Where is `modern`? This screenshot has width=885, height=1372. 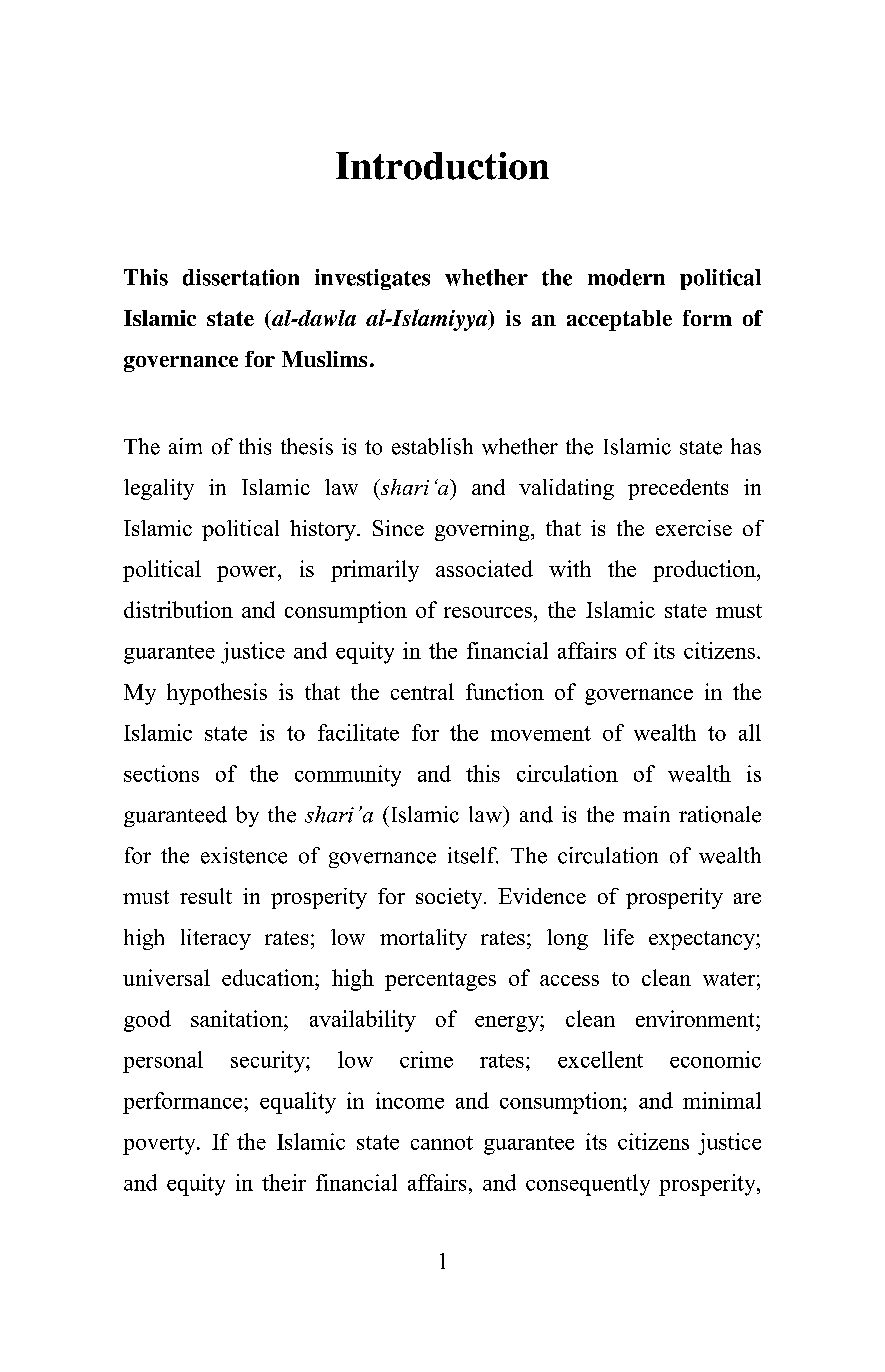 modern is located at coordinates (626, 277).
